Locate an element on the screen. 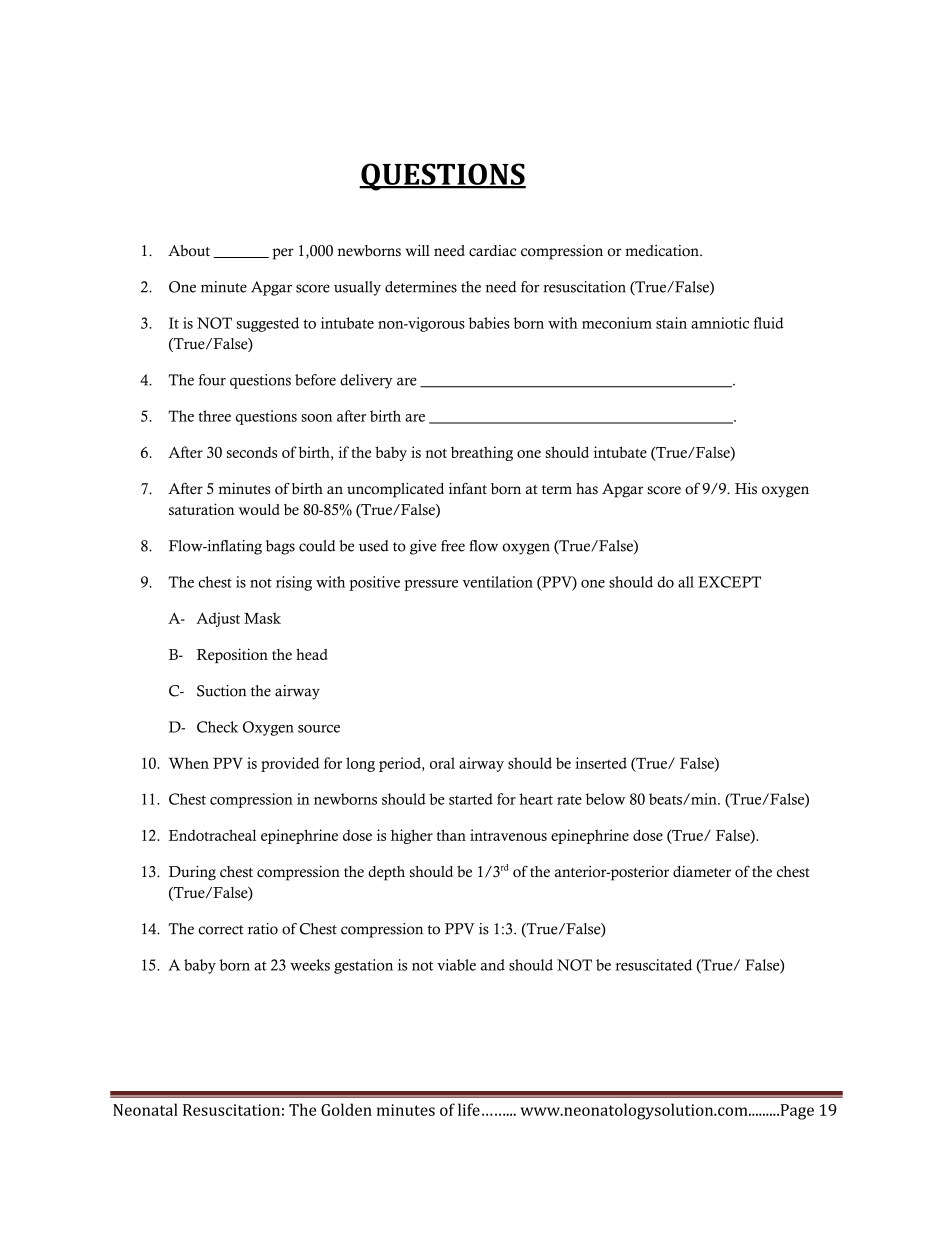 Image resolution: width=952 pixels, height=1233 pixels. Neonatal is located at coordinates (145, 1109).
